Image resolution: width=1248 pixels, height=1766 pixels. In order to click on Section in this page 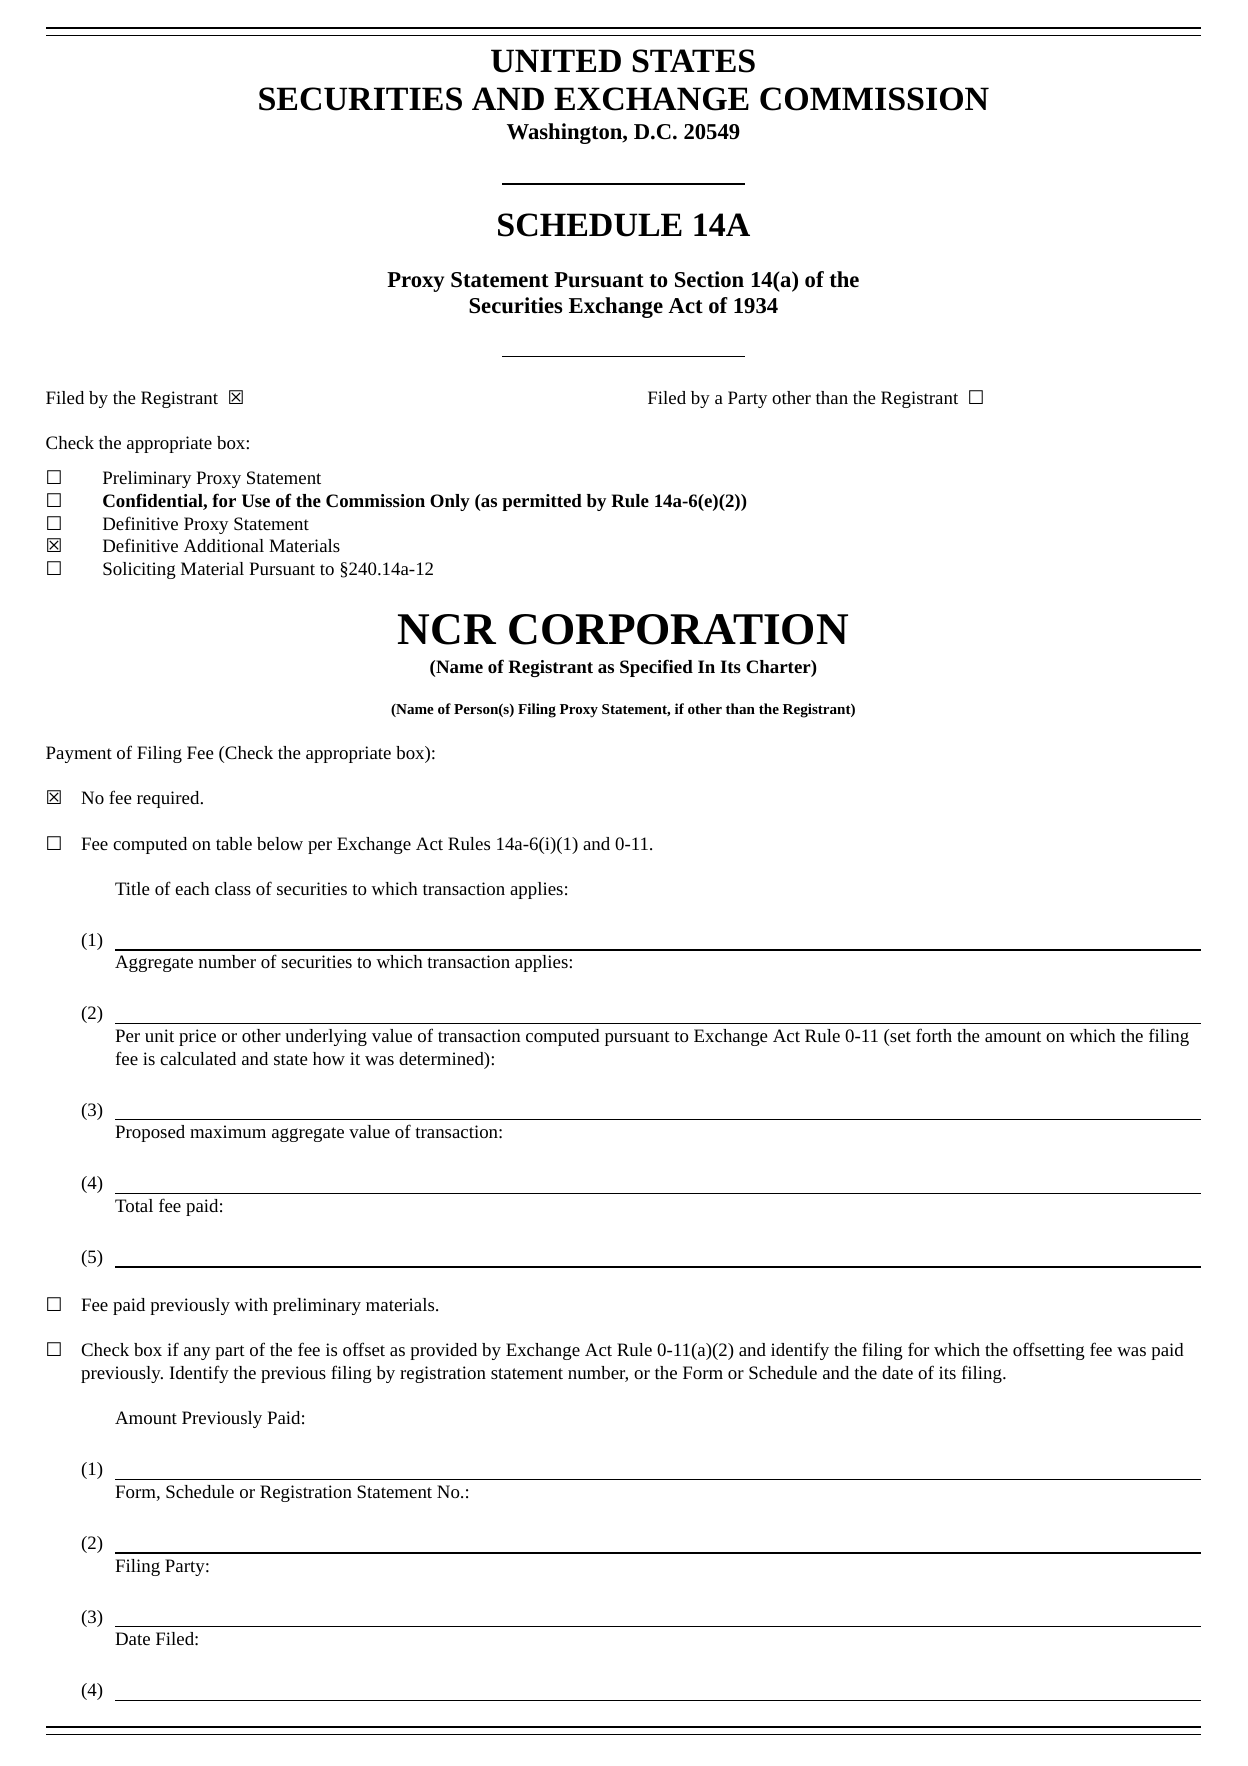, I will do `click(709, 279)`.
